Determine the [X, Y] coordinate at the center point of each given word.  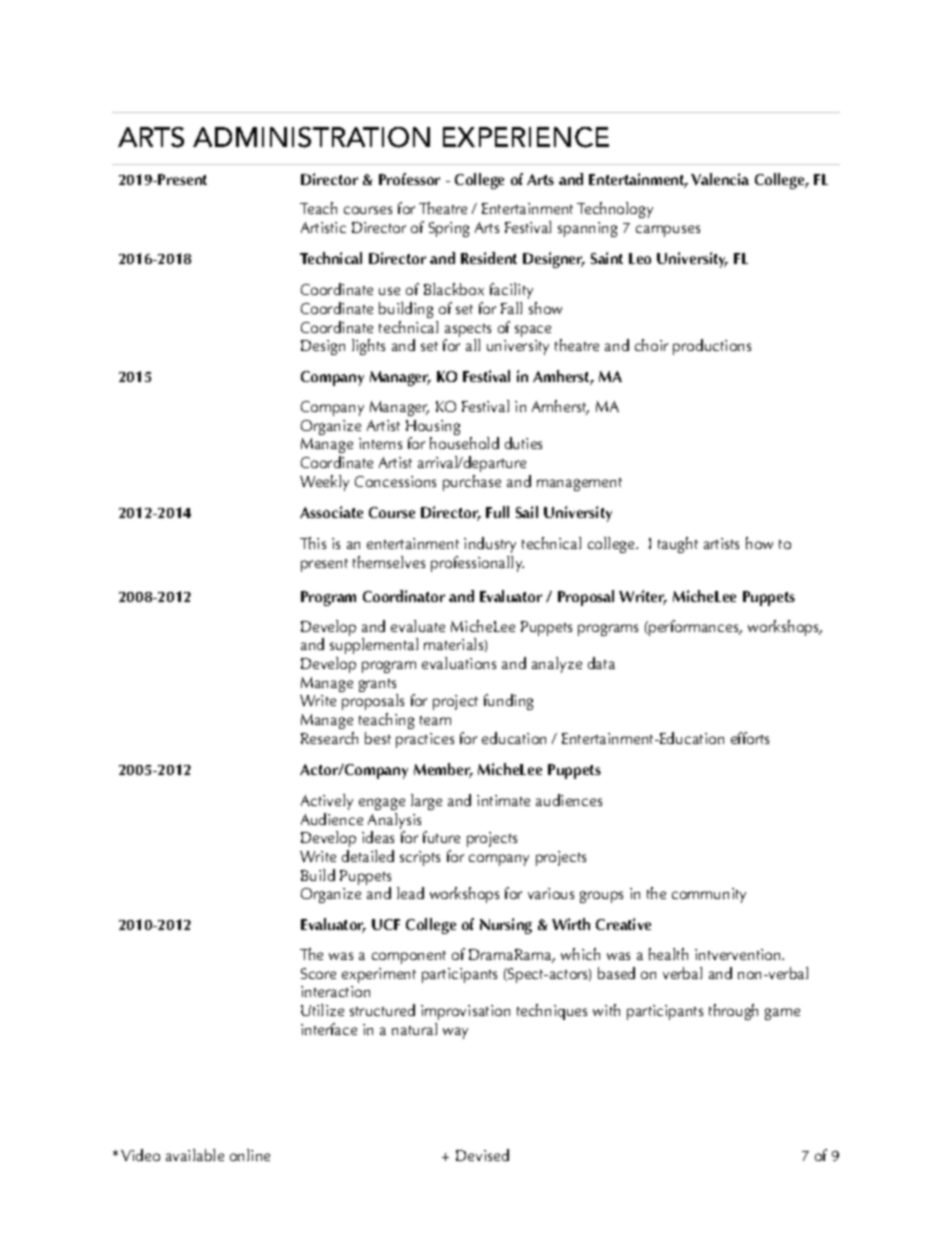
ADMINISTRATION [311, 137]
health [668, 954]
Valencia [720, 179]
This [313, 543]
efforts [750, 738]
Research [329, 738]
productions [712, 347]
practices [425, 740]
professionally [477, 564]
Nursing [506, 926]
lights [368, 347]
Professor [409, 179]
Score [318, 973]
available [195, 1155]
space [533, 331]
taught [678, 545]
